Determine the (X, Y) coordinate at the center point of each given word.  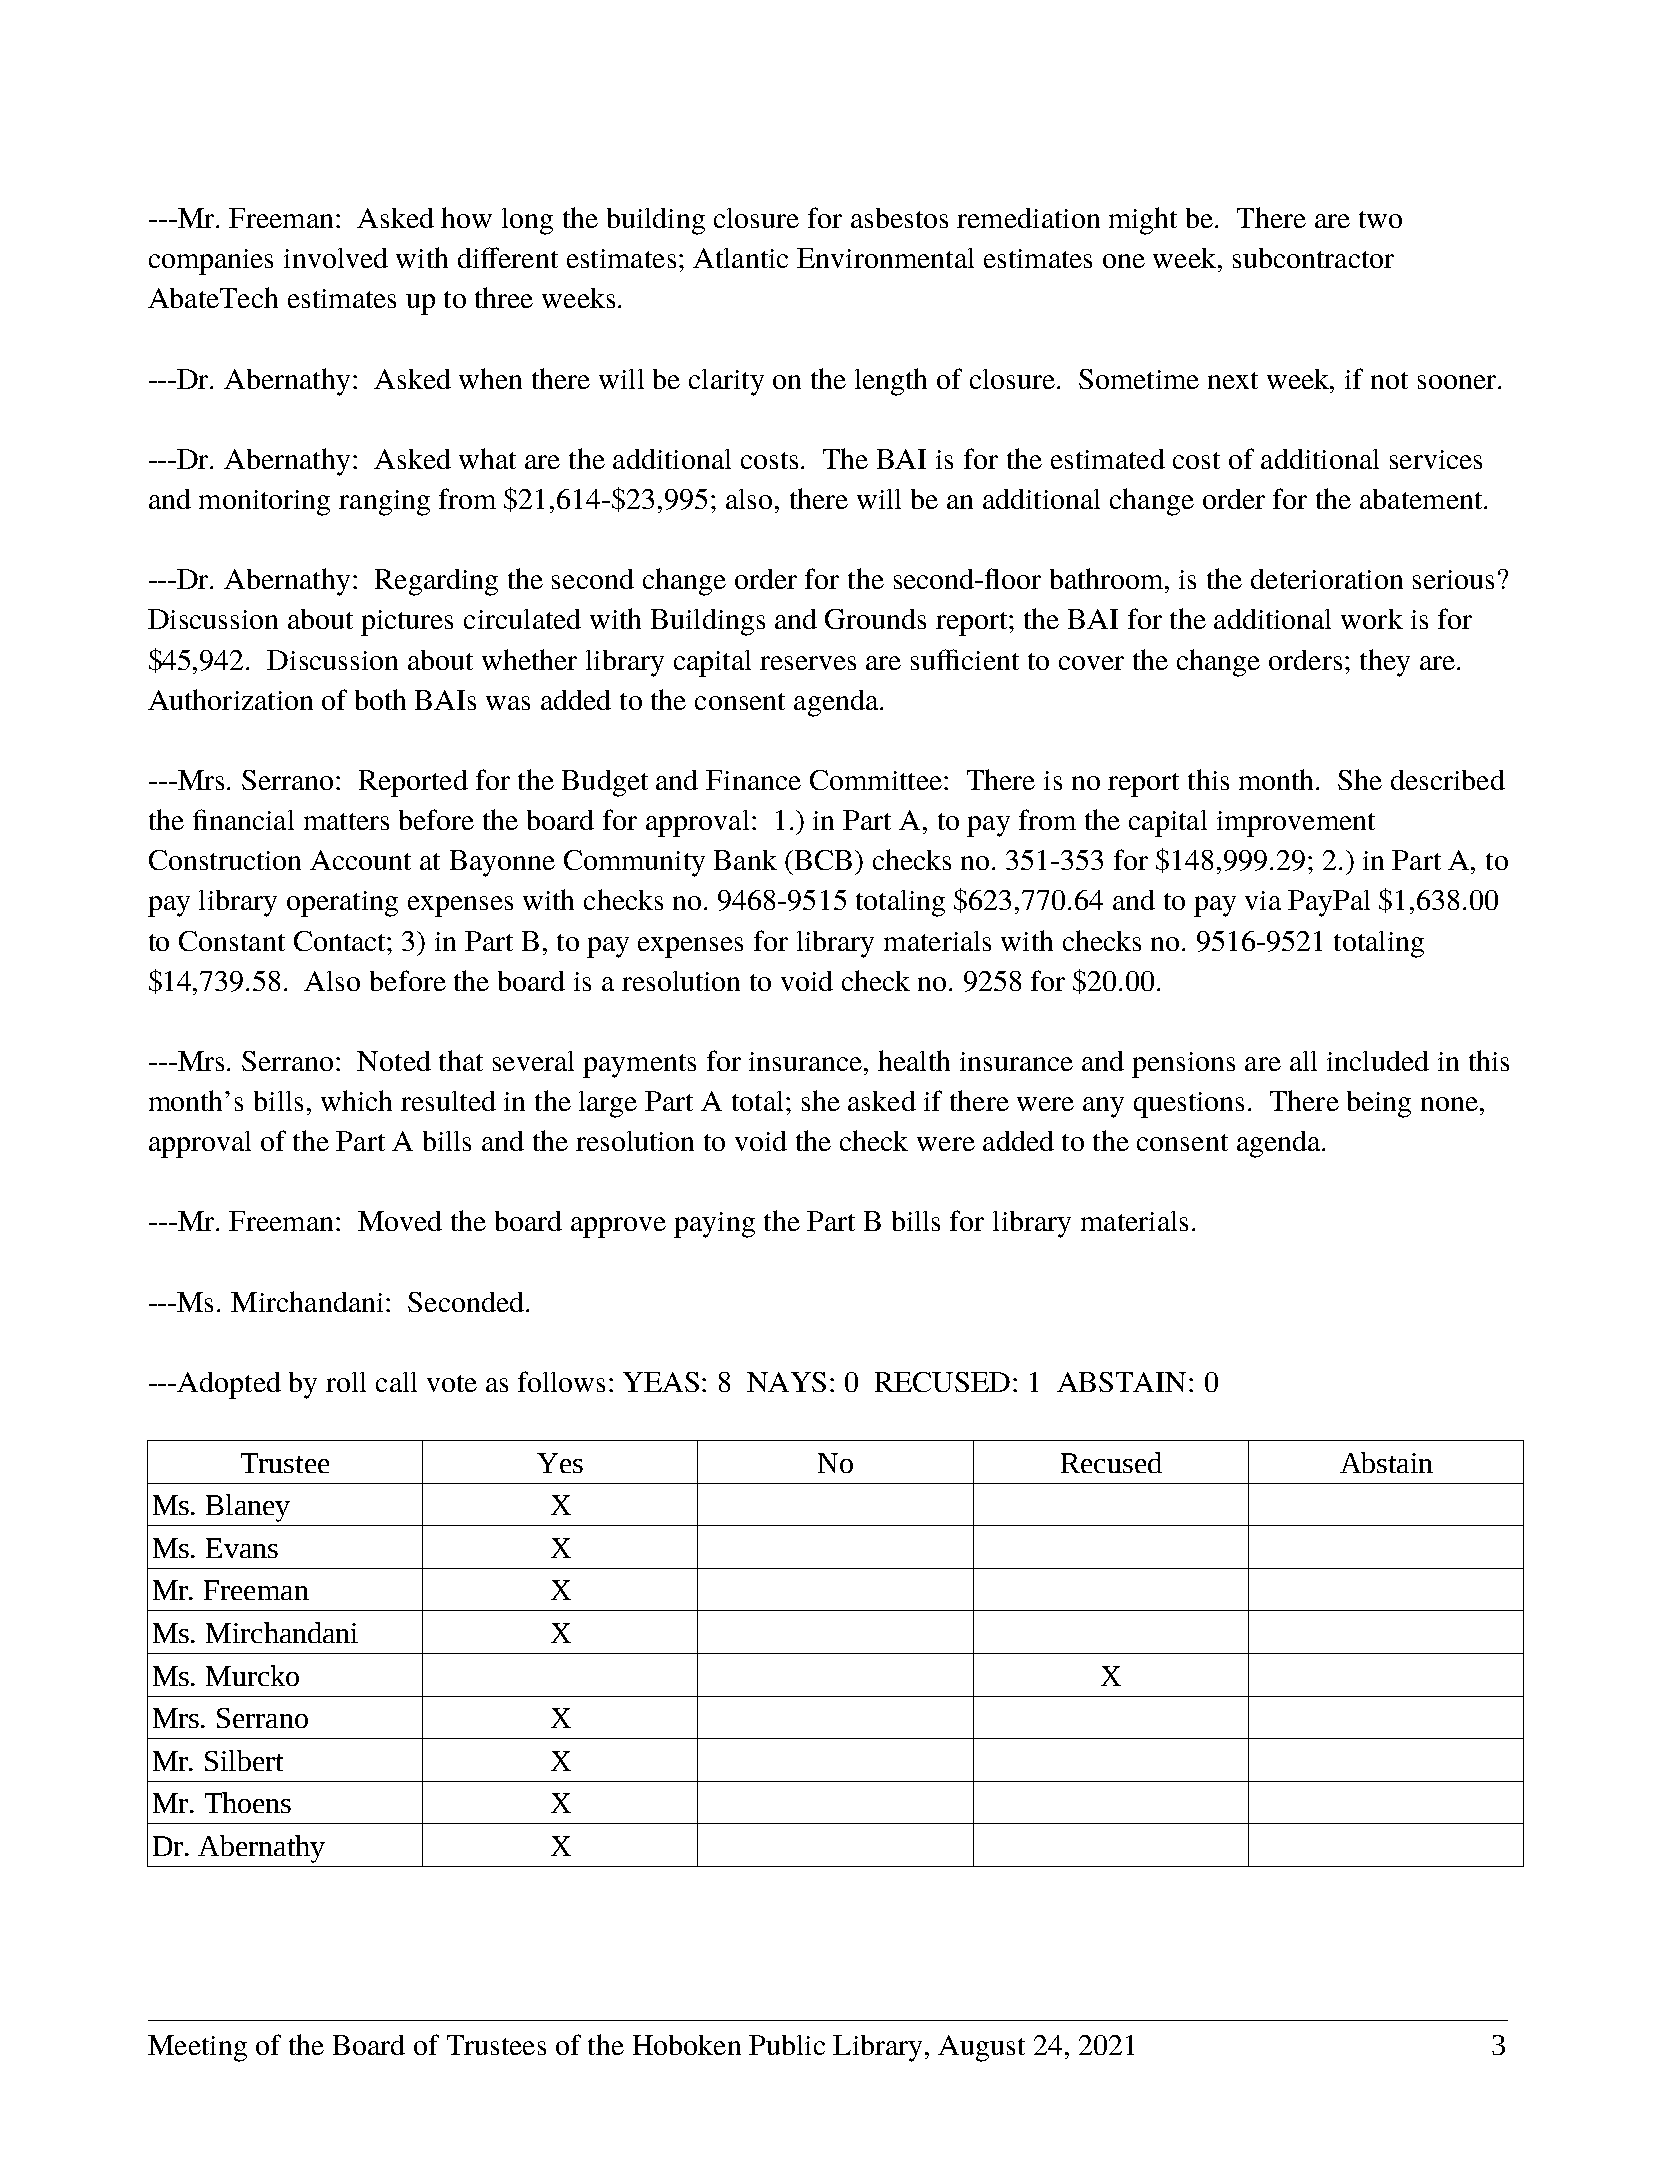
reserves (808, 663)
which (356, 1100)
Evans (242, 1548)
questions (1189, 1105)
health (914, 1060)
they (1385, 663)
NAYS (786, 1382)
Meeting (197, 2048)
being (1379, 1104)
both (380, 699)
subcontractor (1313, 258)
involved (336, 258)
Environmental (885, 258)
